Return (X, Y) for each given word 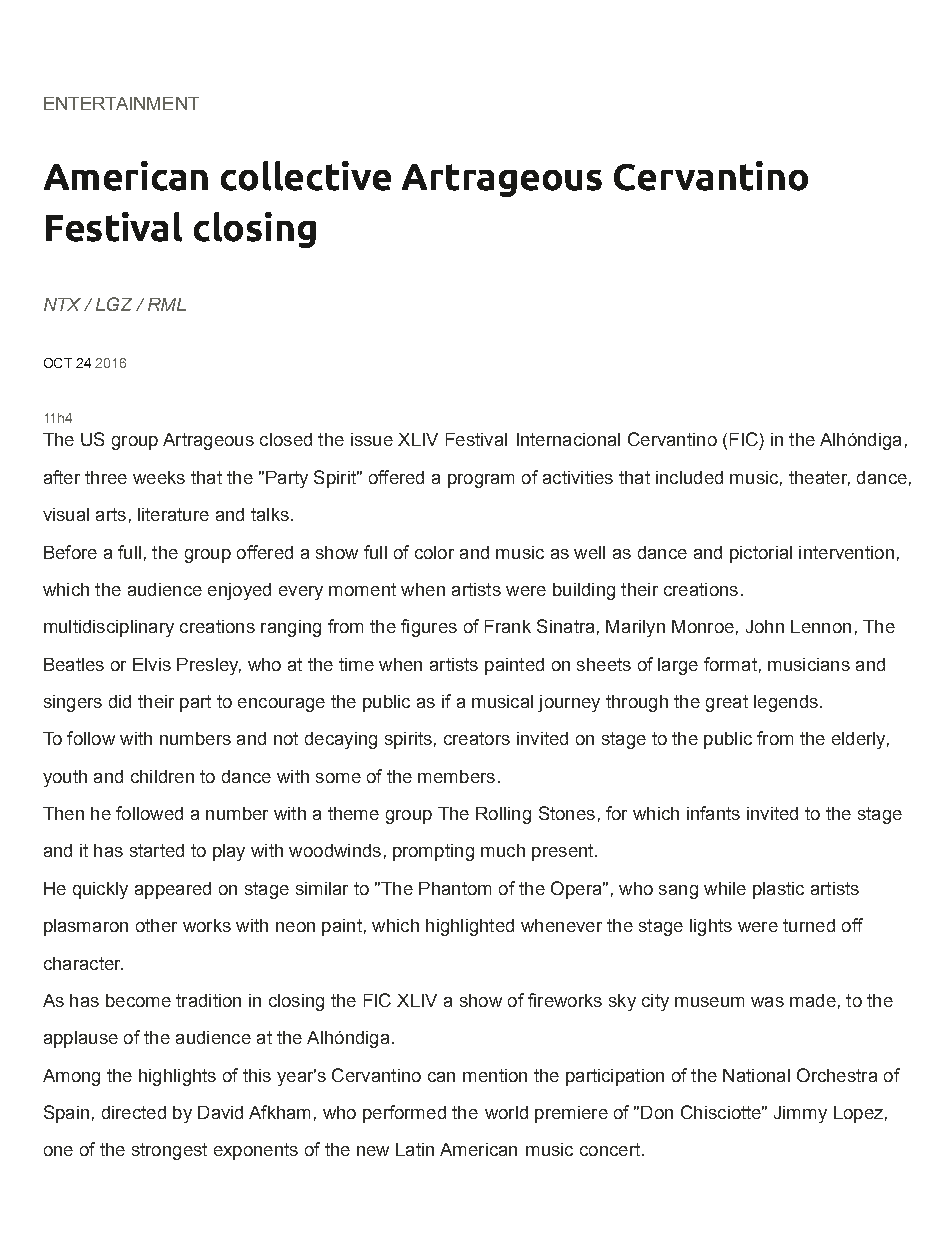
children (162, 776)
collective (306, 176)
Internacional (568, 439)
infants (713, 813)
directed (134, 1112)
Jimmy (800, 1114)
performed (404, 1114)
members (456, 776)
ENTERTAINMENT (121, 103)
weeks (159, 477)
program (481, 481)
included (689, 477)
